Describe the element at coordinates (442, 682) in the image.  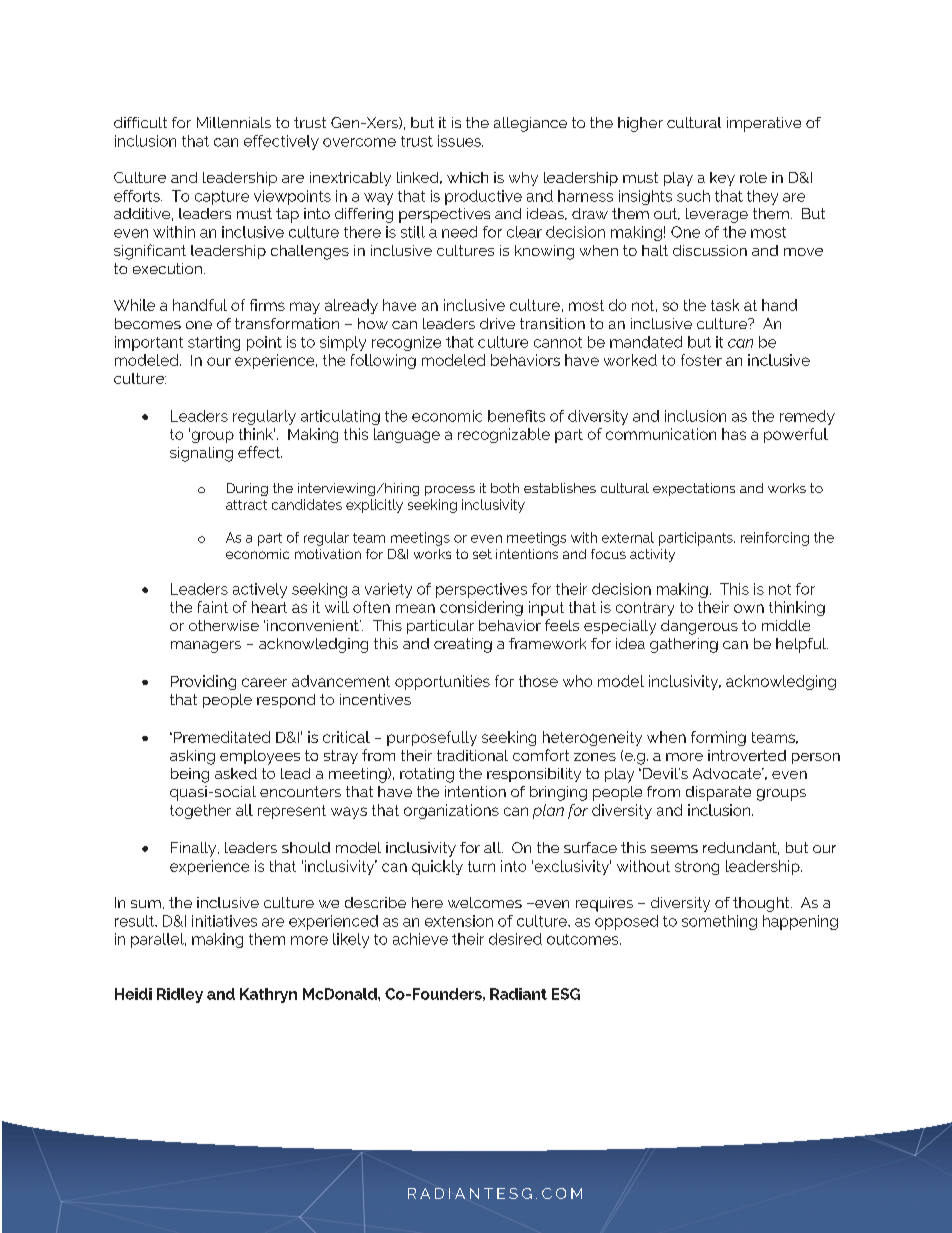
I see `opportunities` at that location.
